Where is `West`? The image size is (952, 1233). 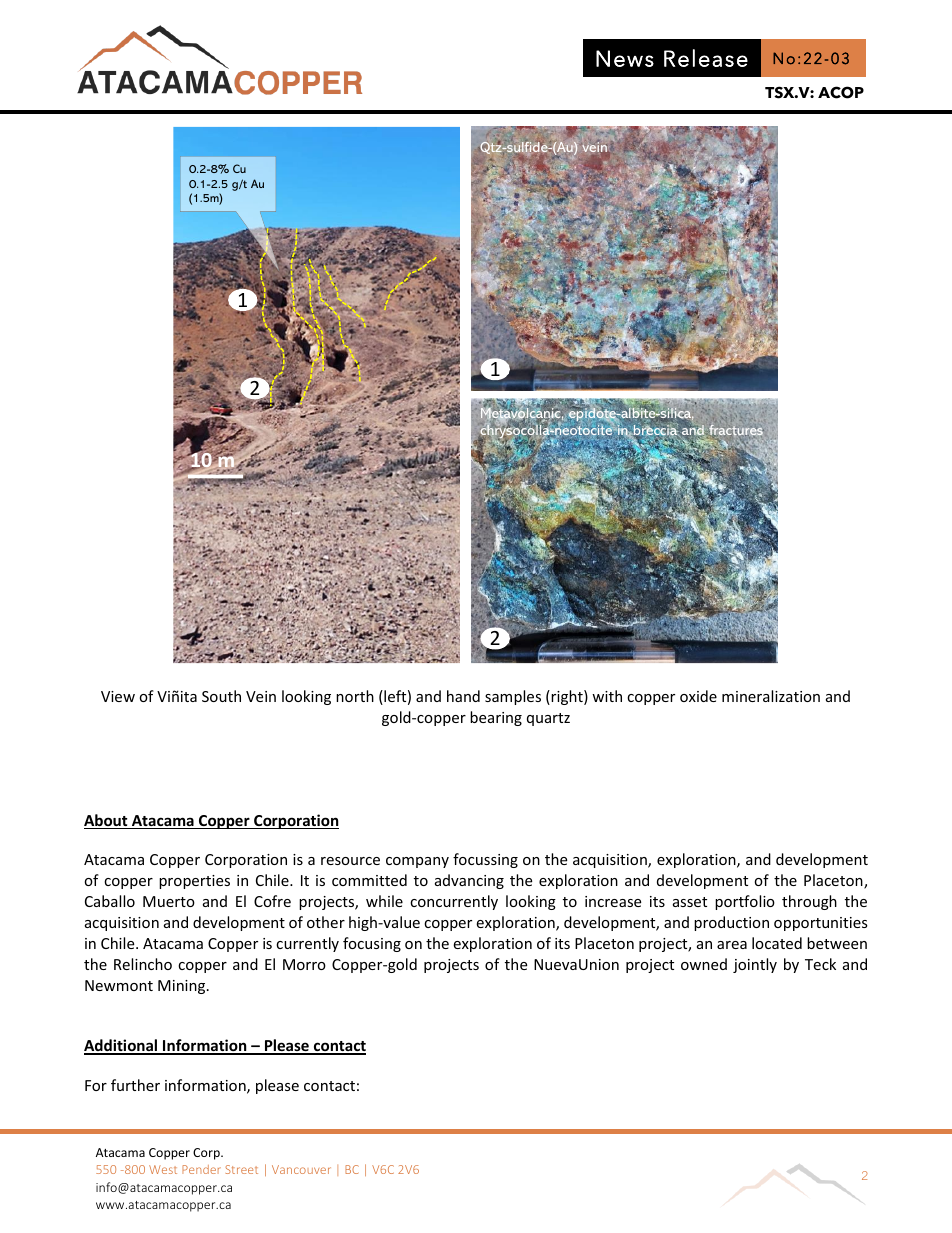 West is located at coordinates (163, 1169).
